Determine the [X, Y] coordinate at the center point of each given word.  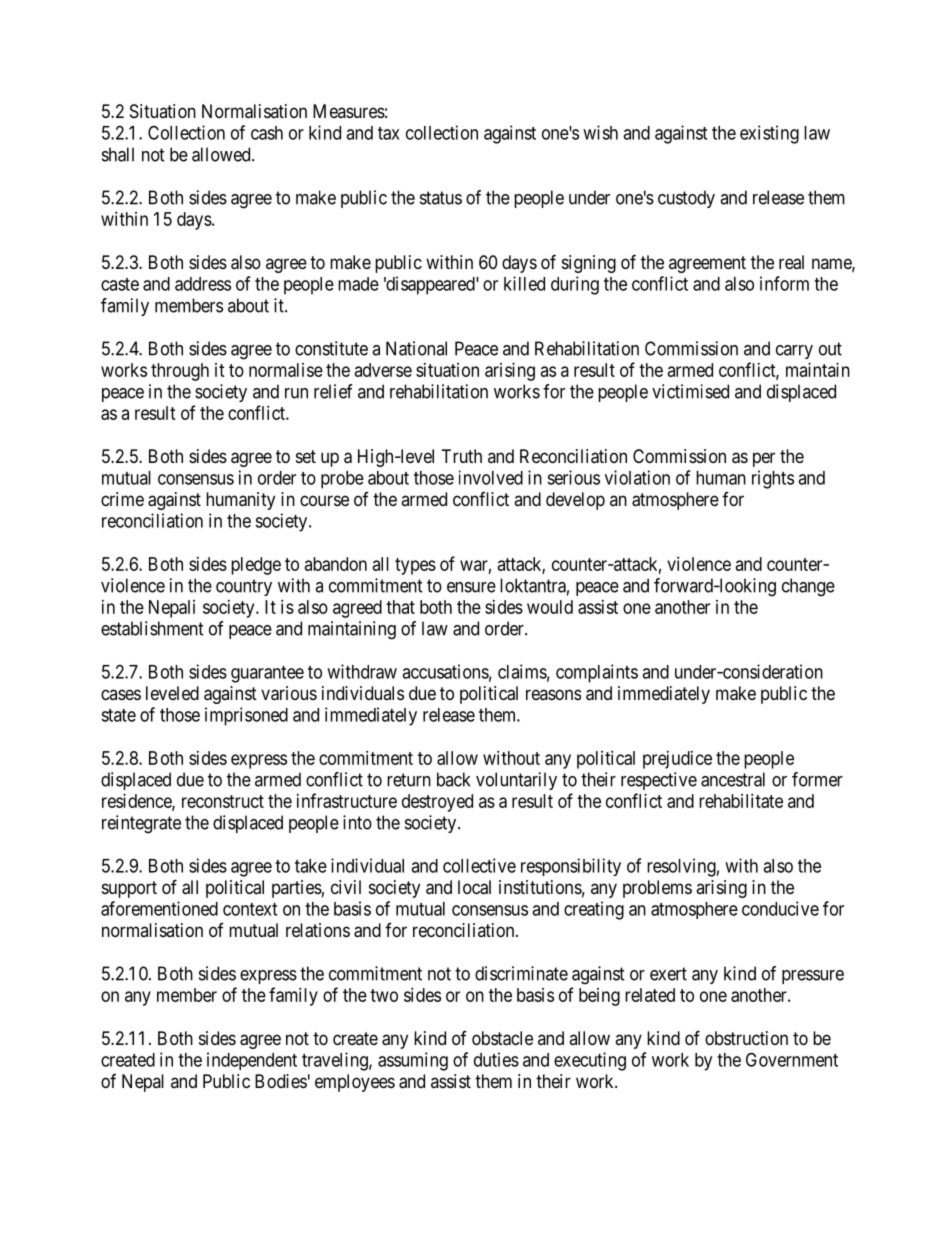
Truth [462, 456]
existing [769, 134]
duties [496, 1059]
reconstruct [223, 801]
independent [252, 1061]
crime [122, 499]
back [453, 779]
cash [267, 133]
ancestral [733, 779]
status [441, 198]
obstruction [746, 1038]
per [764, 459]
